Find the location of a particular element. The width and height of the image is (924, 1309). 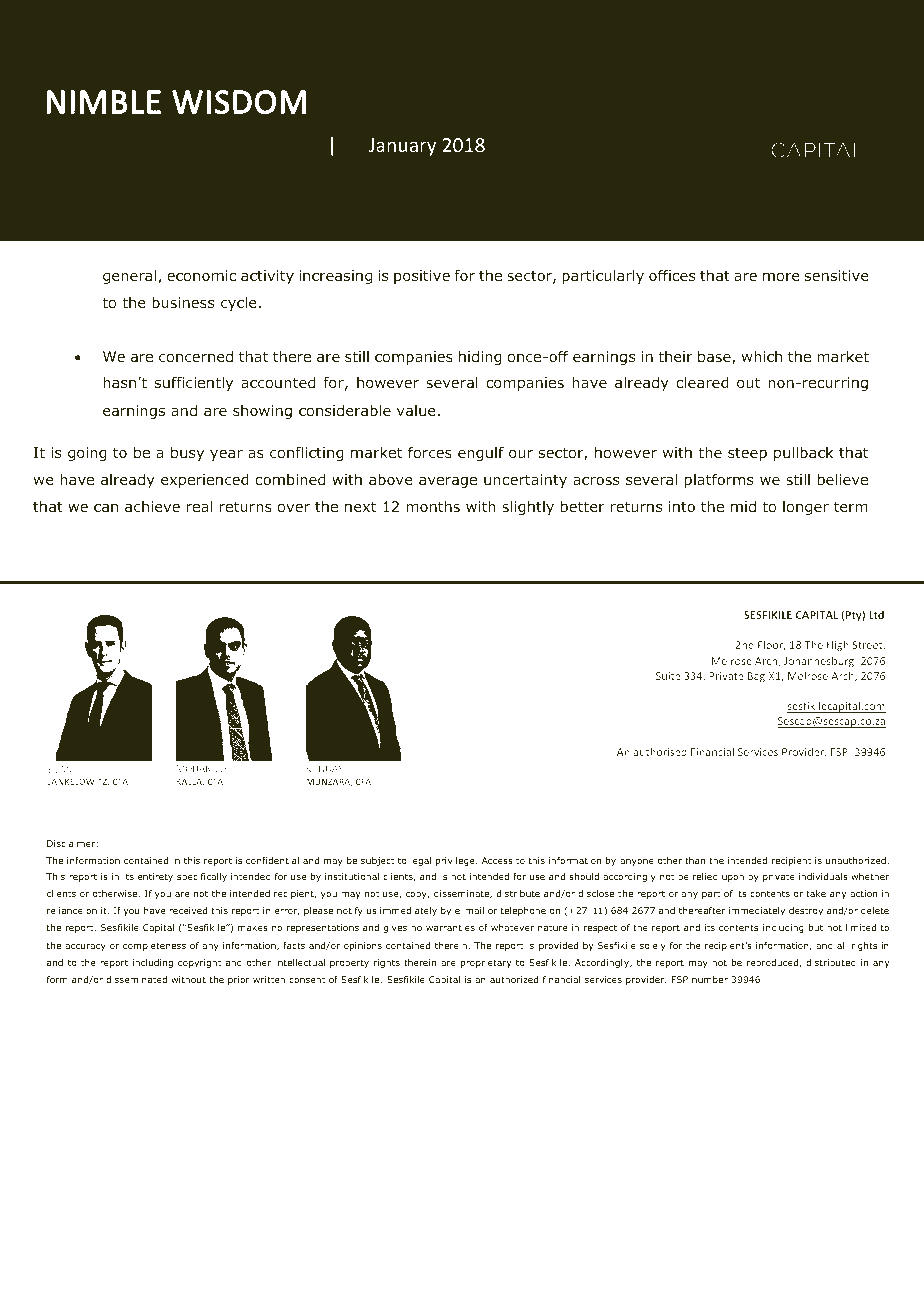

value is located at coordinates (416, 410).
